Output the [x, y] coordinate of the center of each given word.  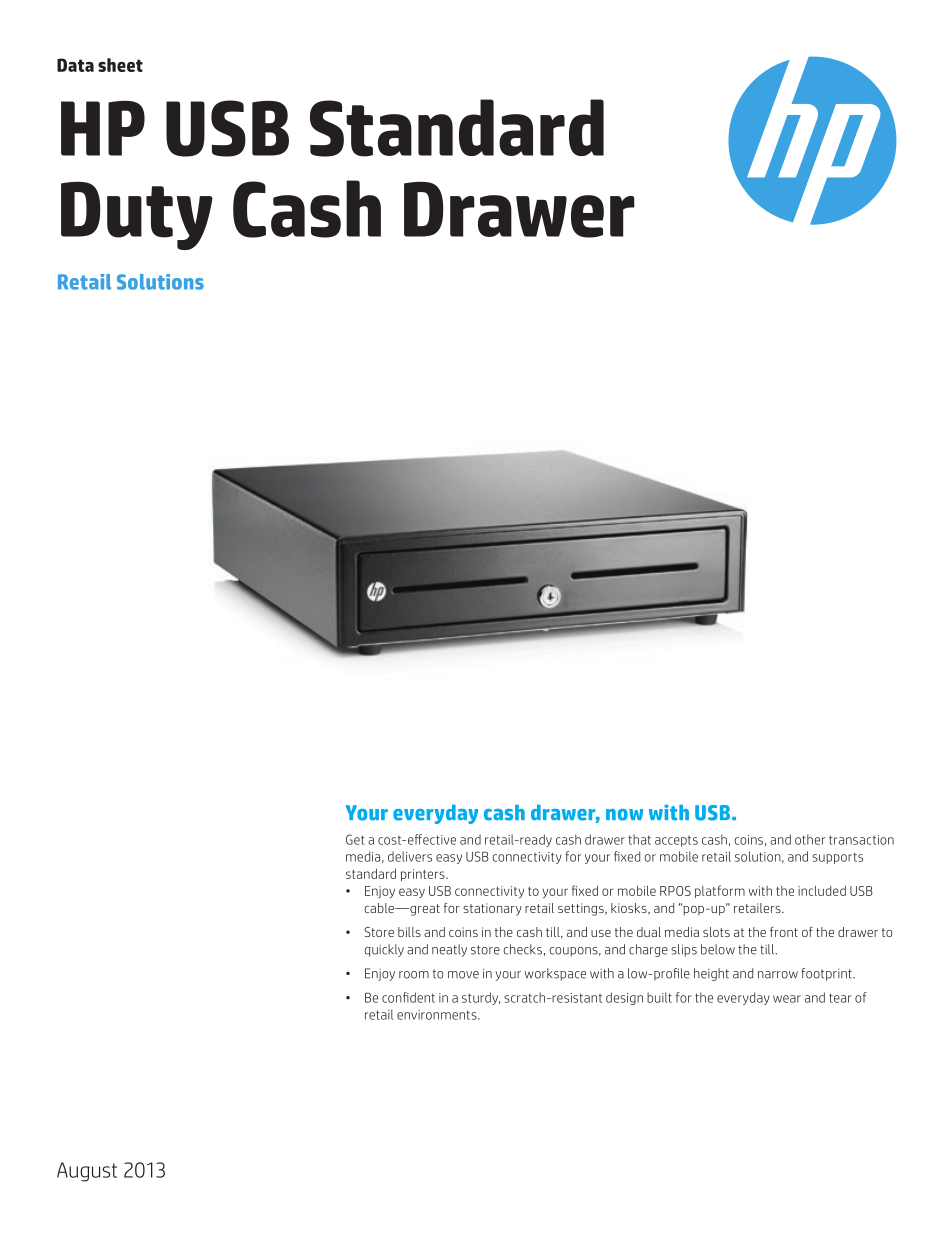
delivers [410, 856]
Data [75, 65]
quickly [384, 950]
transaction [861, 840]
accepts [676, 841]
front [784, 932]
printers [424, 875]
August [87, 1172]
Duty [137, 216]
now [624, 815]
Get [355, 839]
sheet [120, 65]
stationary [492, 909]
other [810, 839]
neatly [449, 950]
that [639, 839]
